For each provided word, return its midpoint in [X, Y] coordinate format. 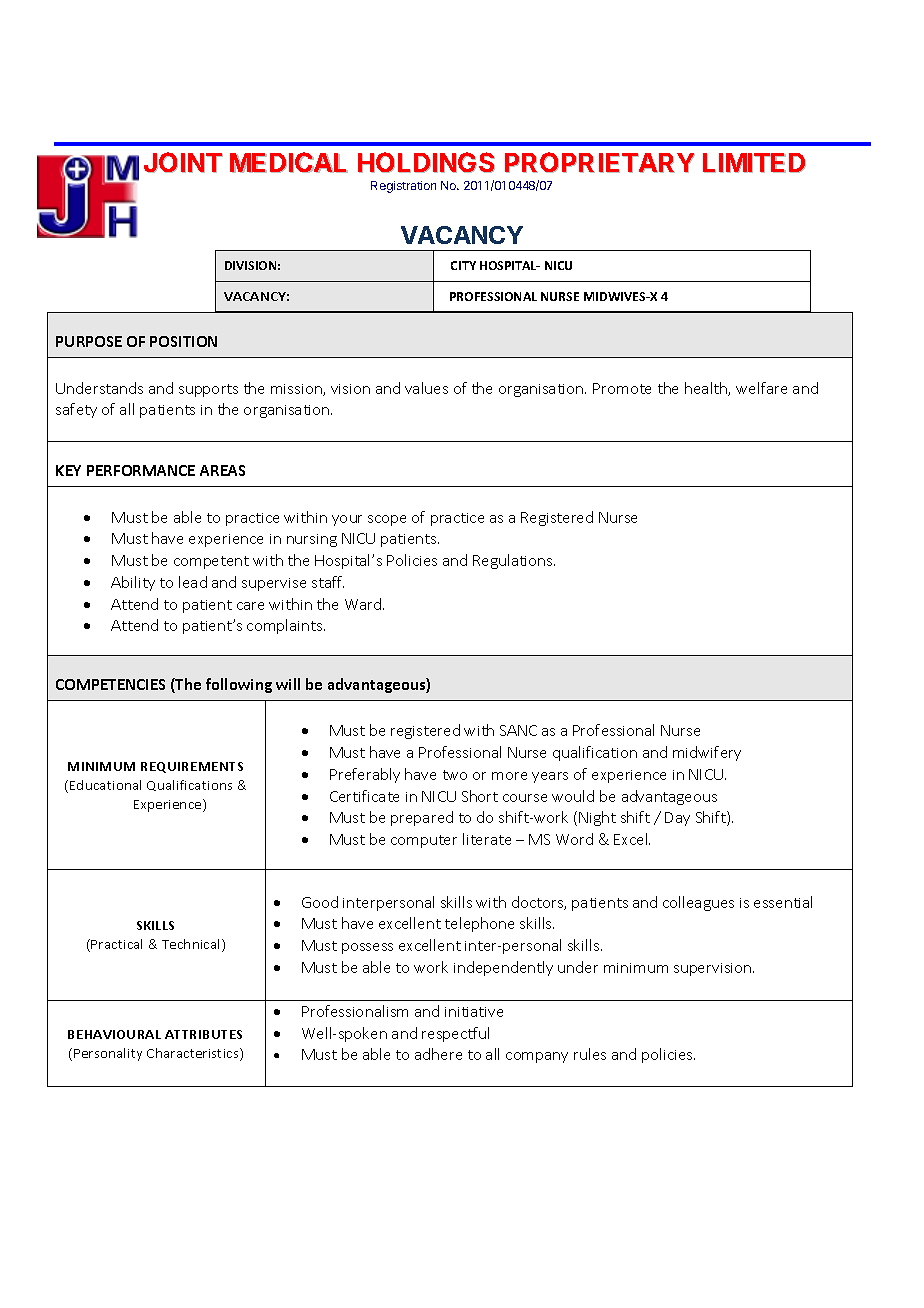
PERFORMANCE [141, 470]
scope [387, 520]
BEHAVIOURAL [114, 1034]
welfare [761, 388]
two [455, 775]
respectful [455, 1034]
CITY [463, 265]
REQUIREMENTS [192, 767]
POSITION [183, 341]
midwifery [707, 753]
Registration [403, 187]
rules [590, 1054]
